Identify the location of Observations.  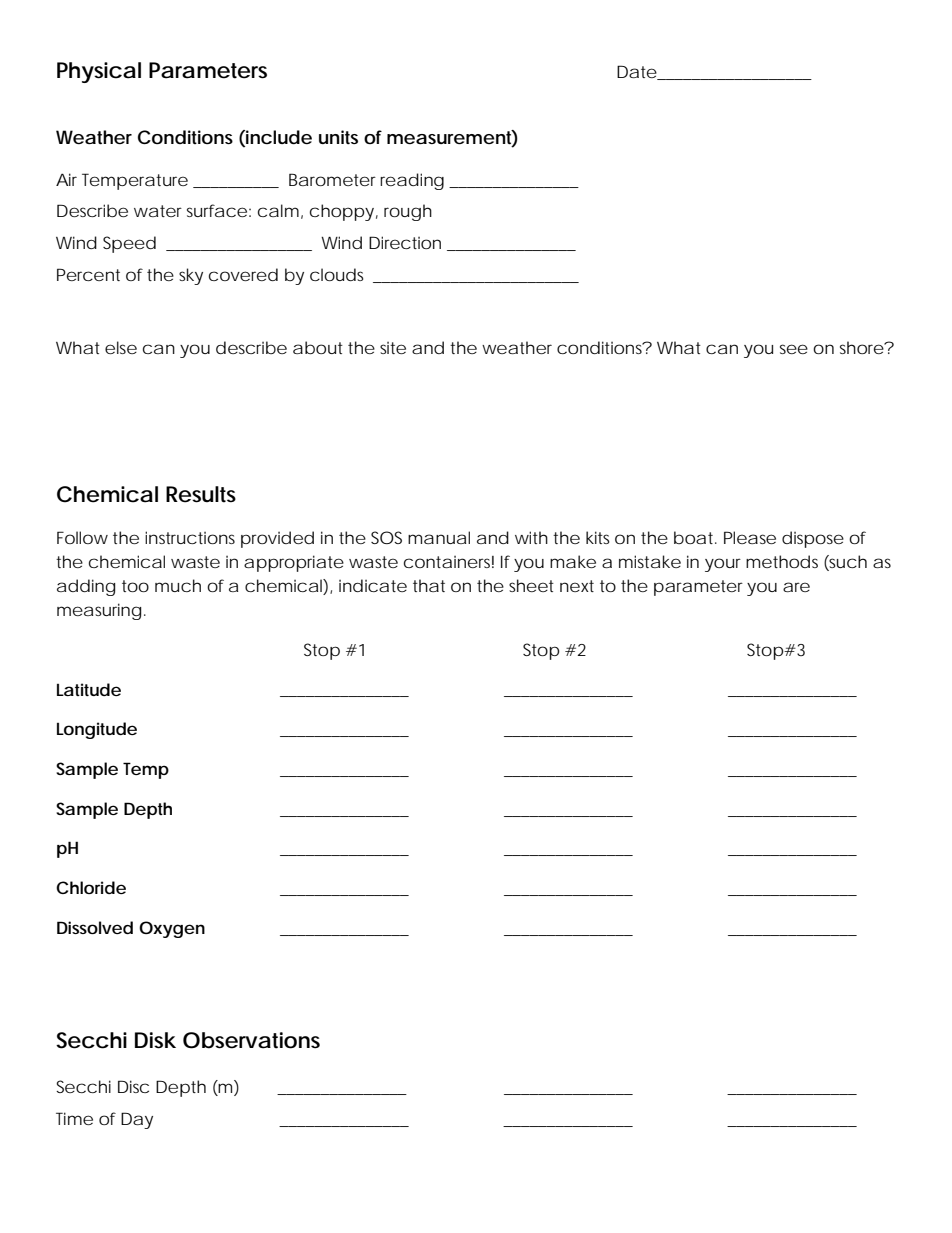
(251, 1040).
